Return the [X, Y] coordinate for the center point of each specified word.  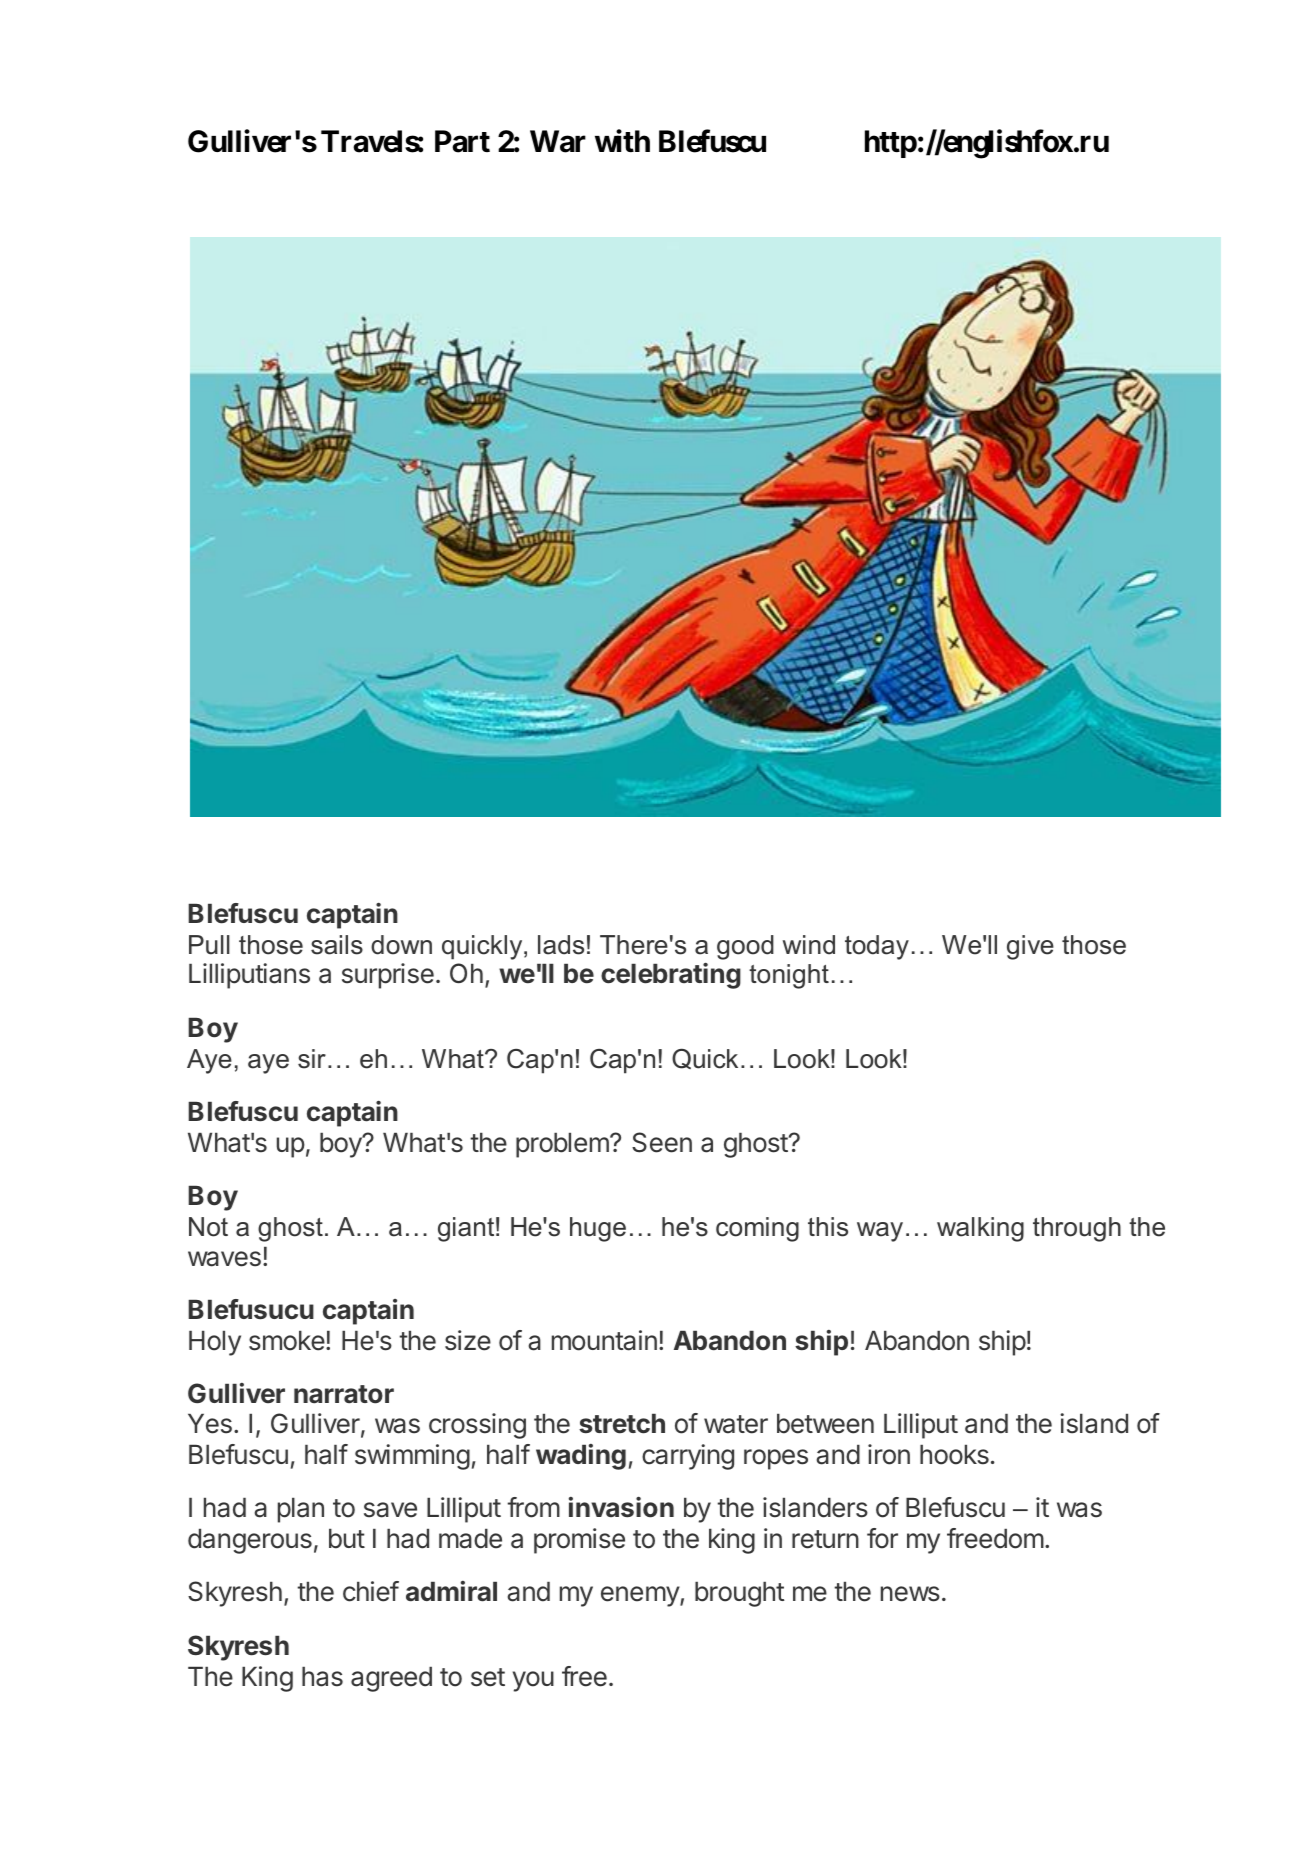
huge [598, 1229]
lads [561, 945]
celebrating [671, 976]
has [322, 1677]
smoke [287, 1341]
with [622, 141]
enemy [641, 1596]
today [877, 947]
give [1030, 947]
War [558, 141]
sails [337, 945]
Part [462, 141]
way [880, 1232]
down [401, 945]
